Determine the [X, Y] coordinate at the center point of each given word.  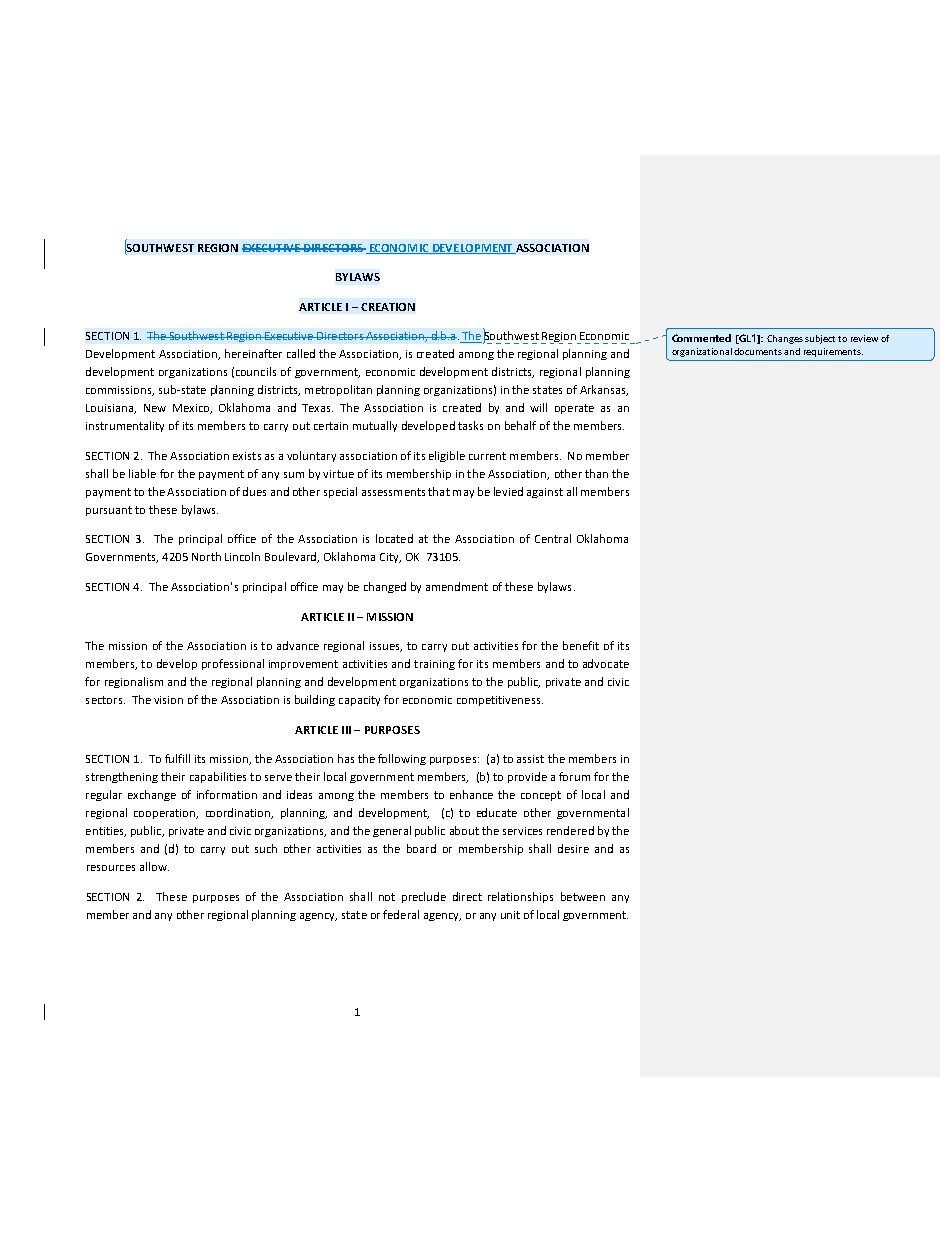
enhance [471, 794]
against [545, 493]
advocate [606, 663]
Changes [785, 339]
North [206, 556]
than [596, 473]
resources [111, 868]
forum [574, 776]
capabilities [218, 777]
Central [553, 538]
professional [233, 664]
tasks [470, 425]
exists [247, 456]
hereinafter [253, 353]
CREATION [388, 307]
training [434, 665]
